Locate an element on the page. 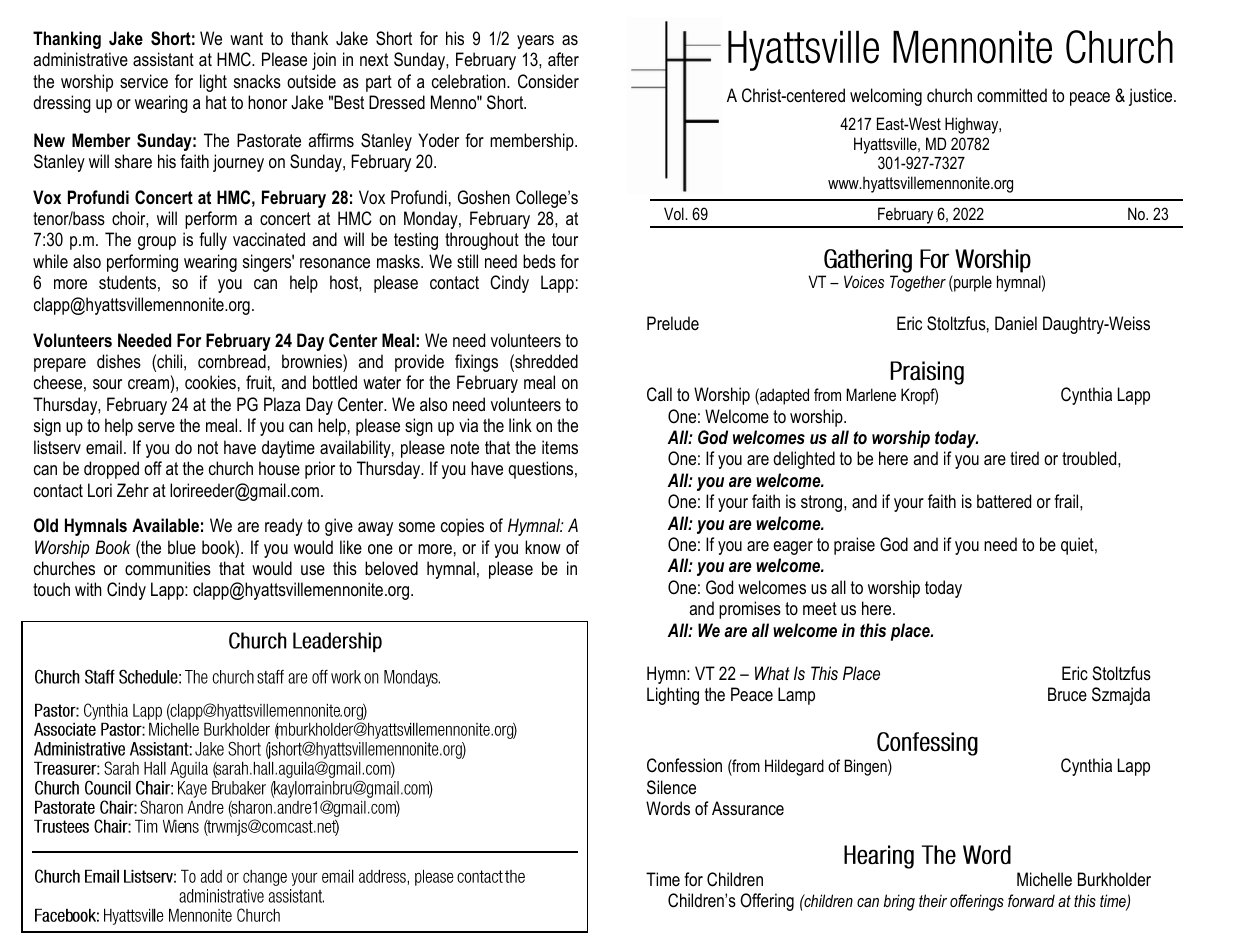  committed is located at coordinates (1012, 95).
